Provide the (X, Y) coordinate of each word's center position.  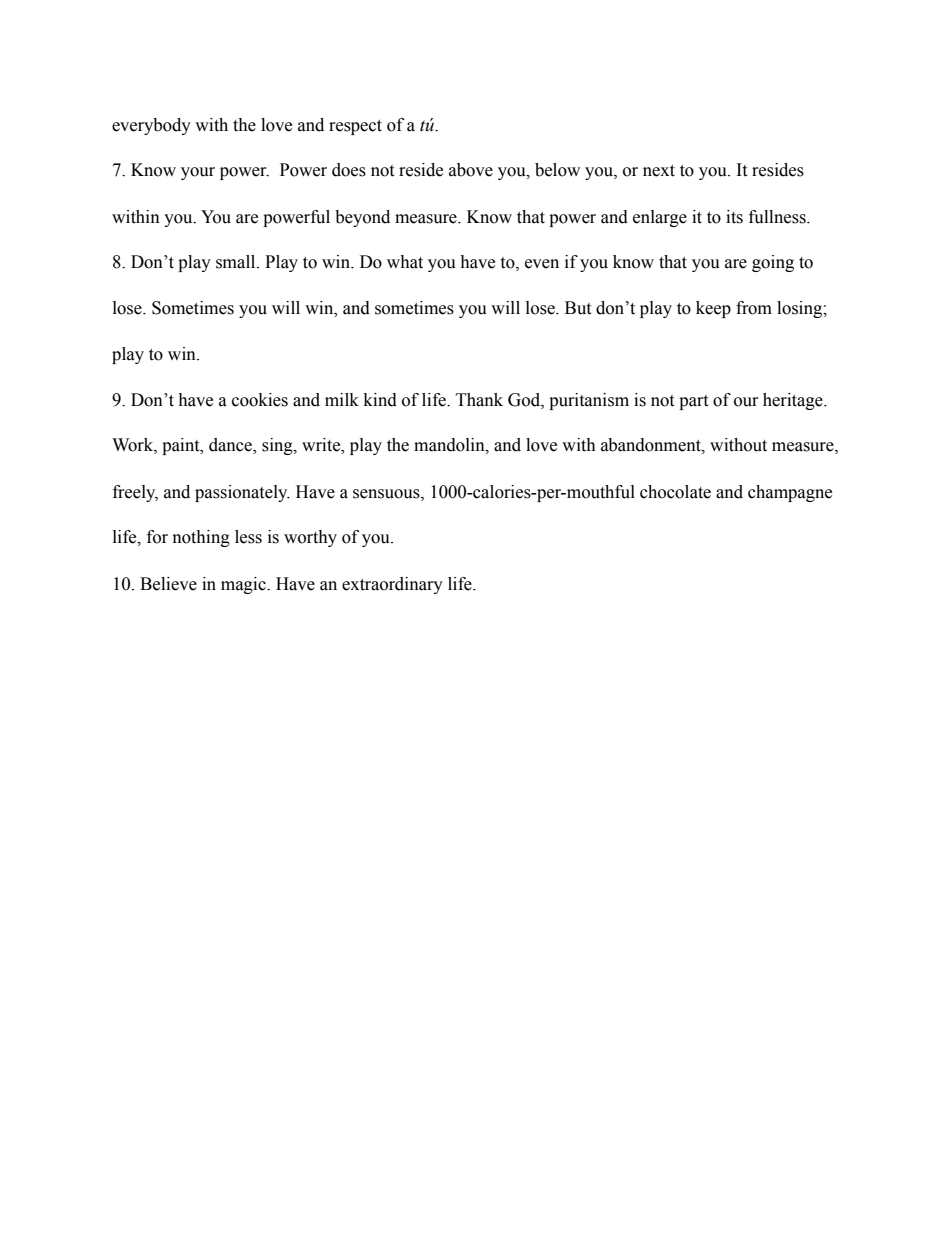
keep (713, 309)
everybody (151, 126)
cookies (260, 400)
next (659, 171)
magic (244, 585)
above (471, 170)
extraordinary (392, 585)
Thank (479, 400)
